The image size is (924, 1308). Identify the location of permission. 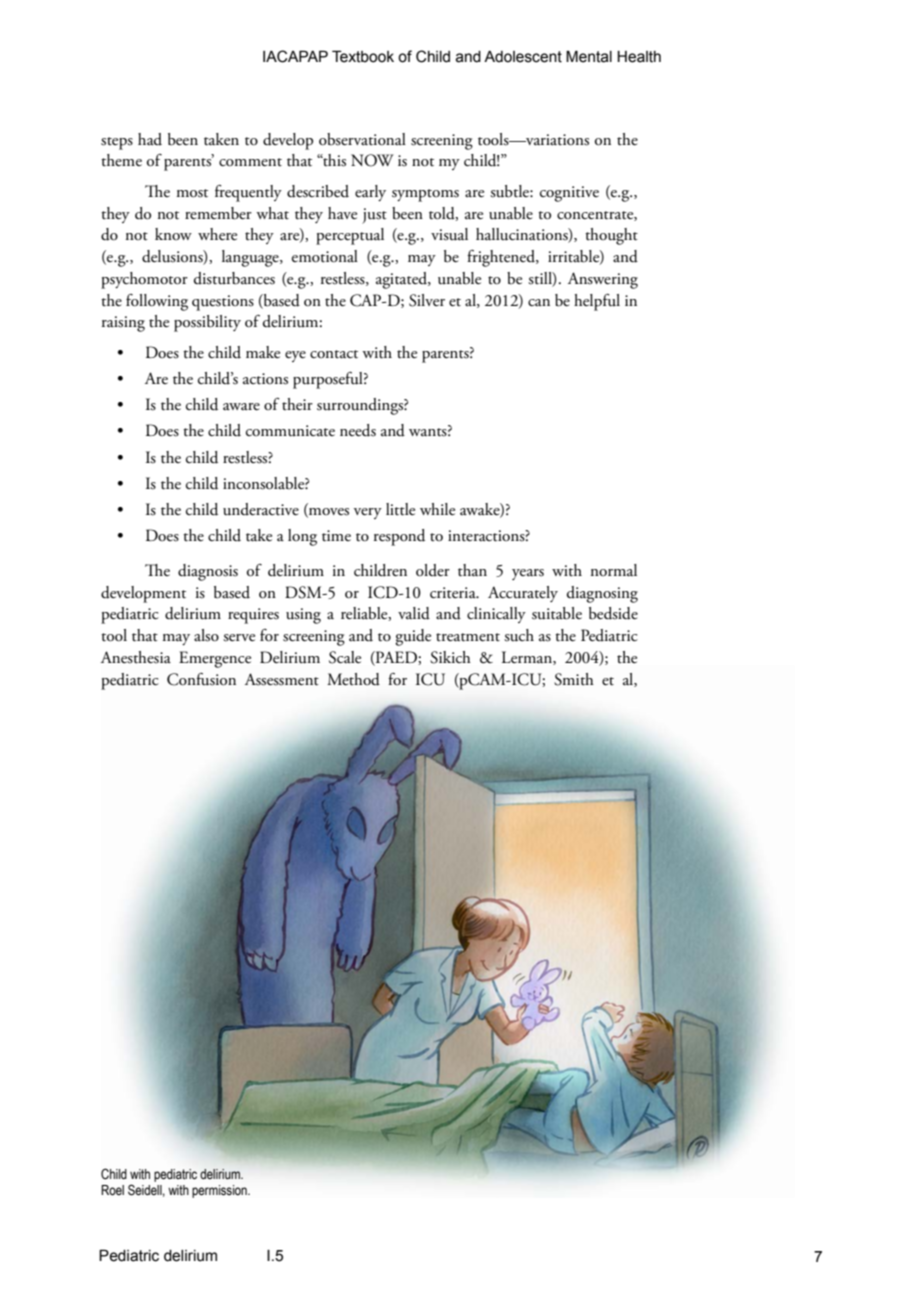
(220, 1191).
